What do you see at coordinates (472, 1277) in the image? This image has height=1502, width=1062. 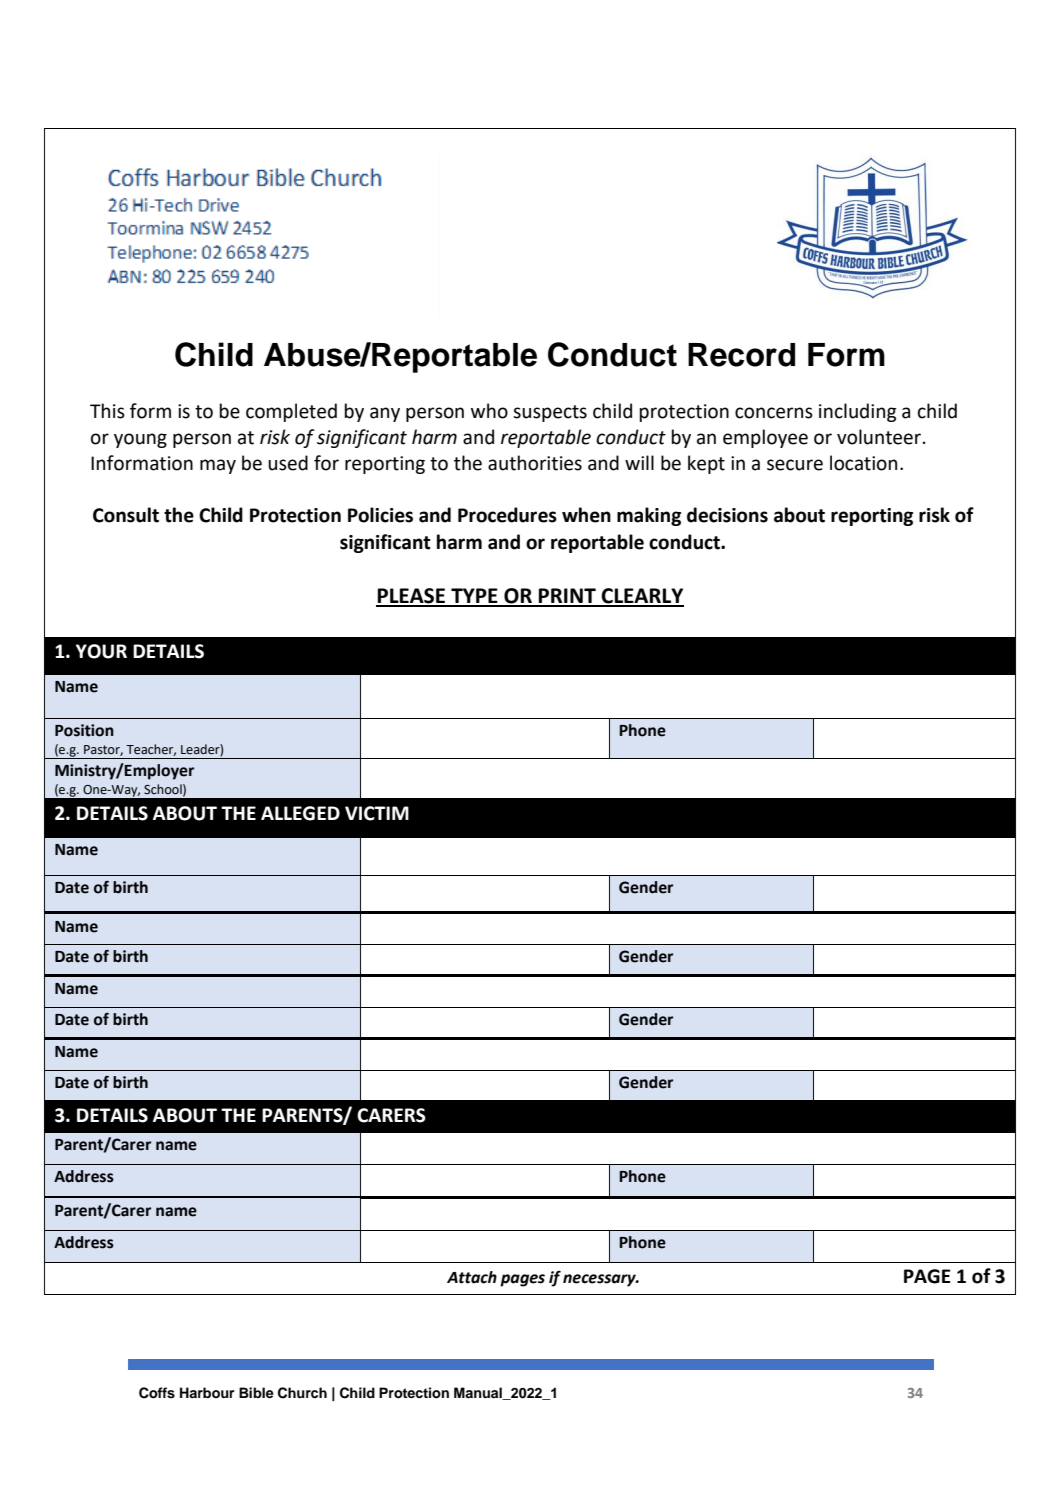 I see `Attach` at bounding box center [472, 1277].
